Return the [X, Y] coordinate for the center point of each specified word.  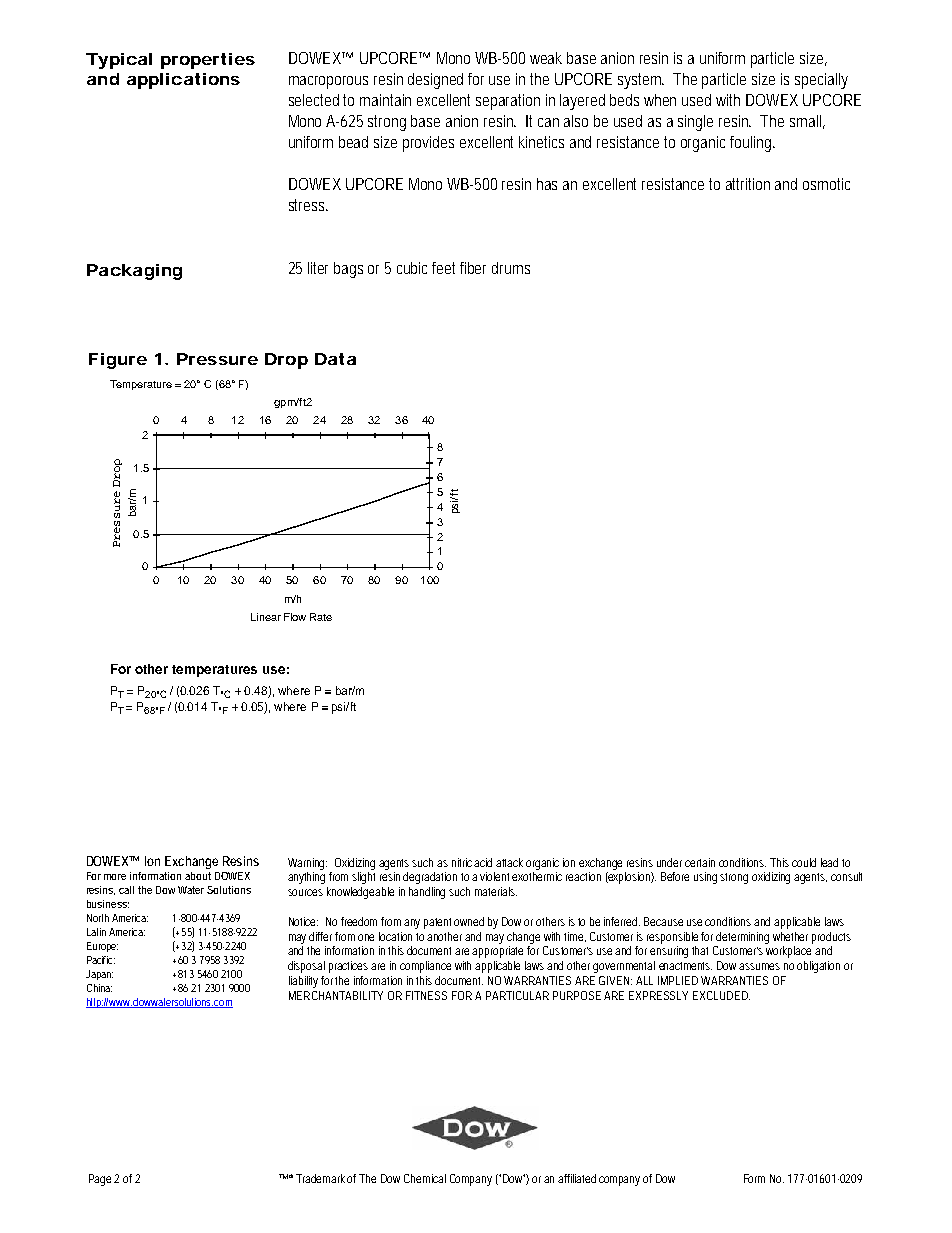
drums [511, 268]
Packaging [134, 272]
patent [440, 923]
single [695, 123]
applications [183, 81]
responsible [674, 938]
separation [508, 102]
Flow [295, 617]
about [198, 876]
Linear [266, 617]
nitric [463, 862]
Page [102, 1180]
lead [829, 862]
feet [446, 268]
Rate [321, 617]
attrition [748, 184]
